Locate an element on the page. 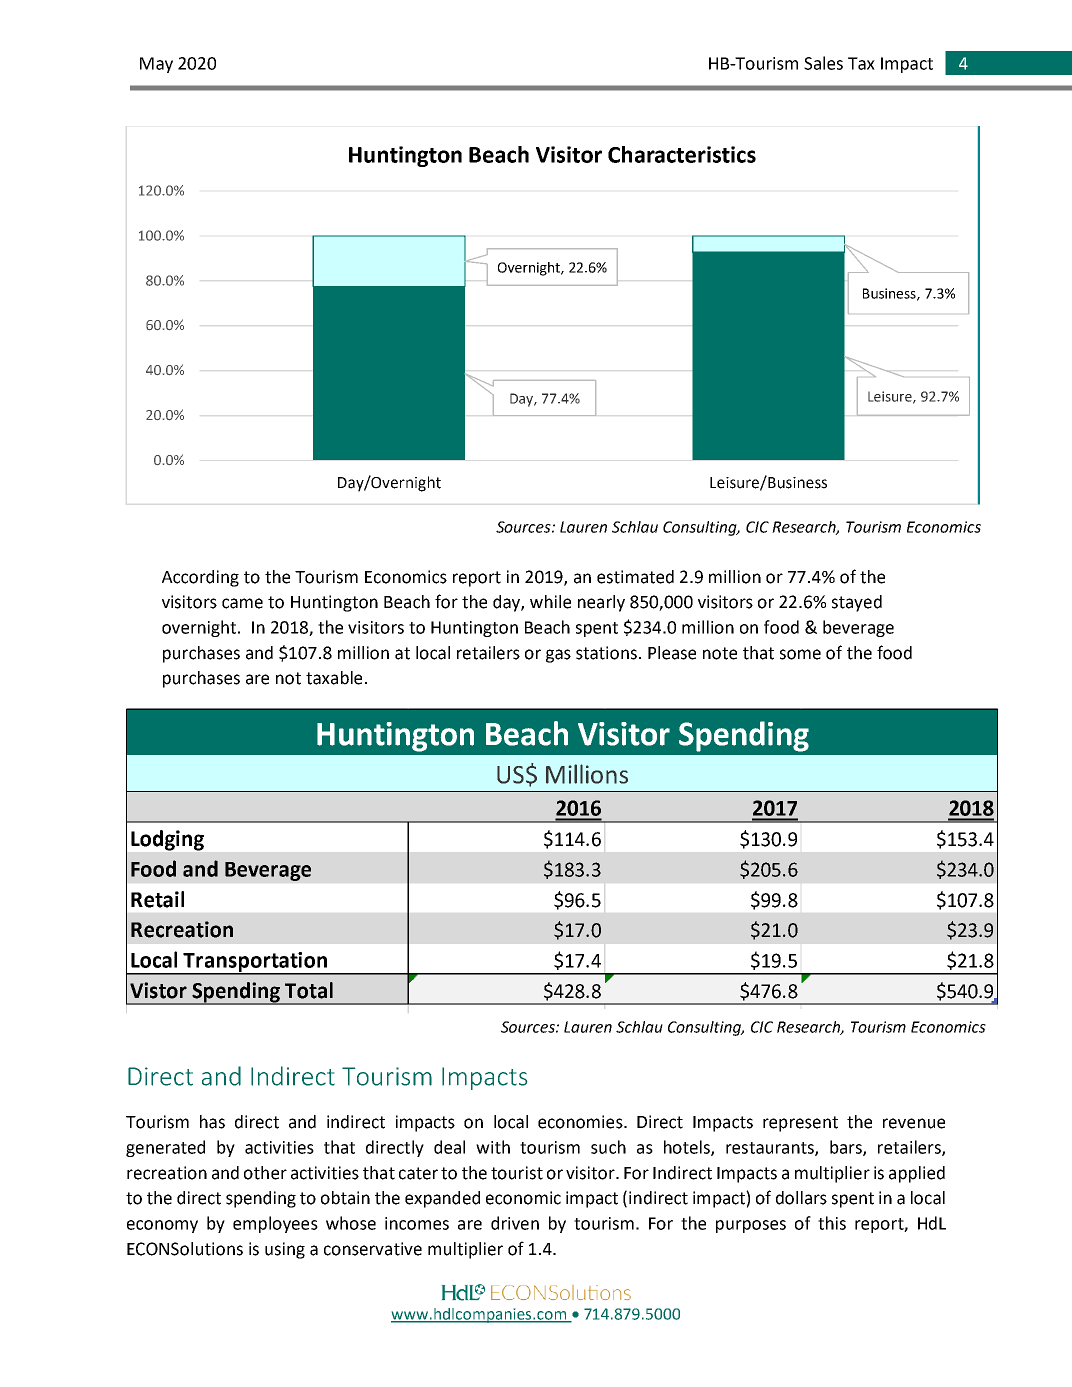 This document has height=1387, width=1072. gas is located at coordinates (558, 656).
